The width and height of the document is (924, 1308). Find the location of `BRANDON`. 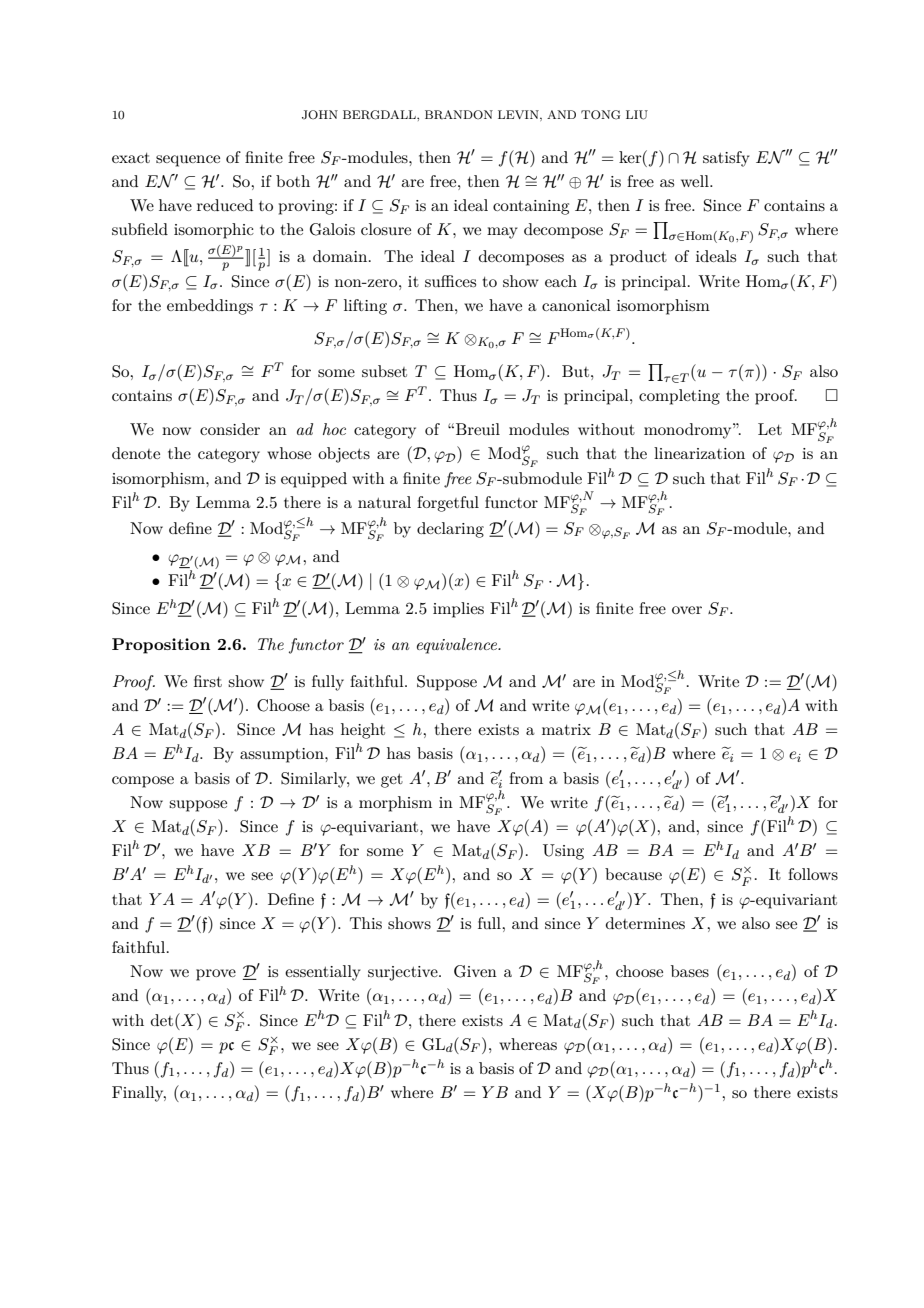

BRANDON is located at coordinates (459, 115).
